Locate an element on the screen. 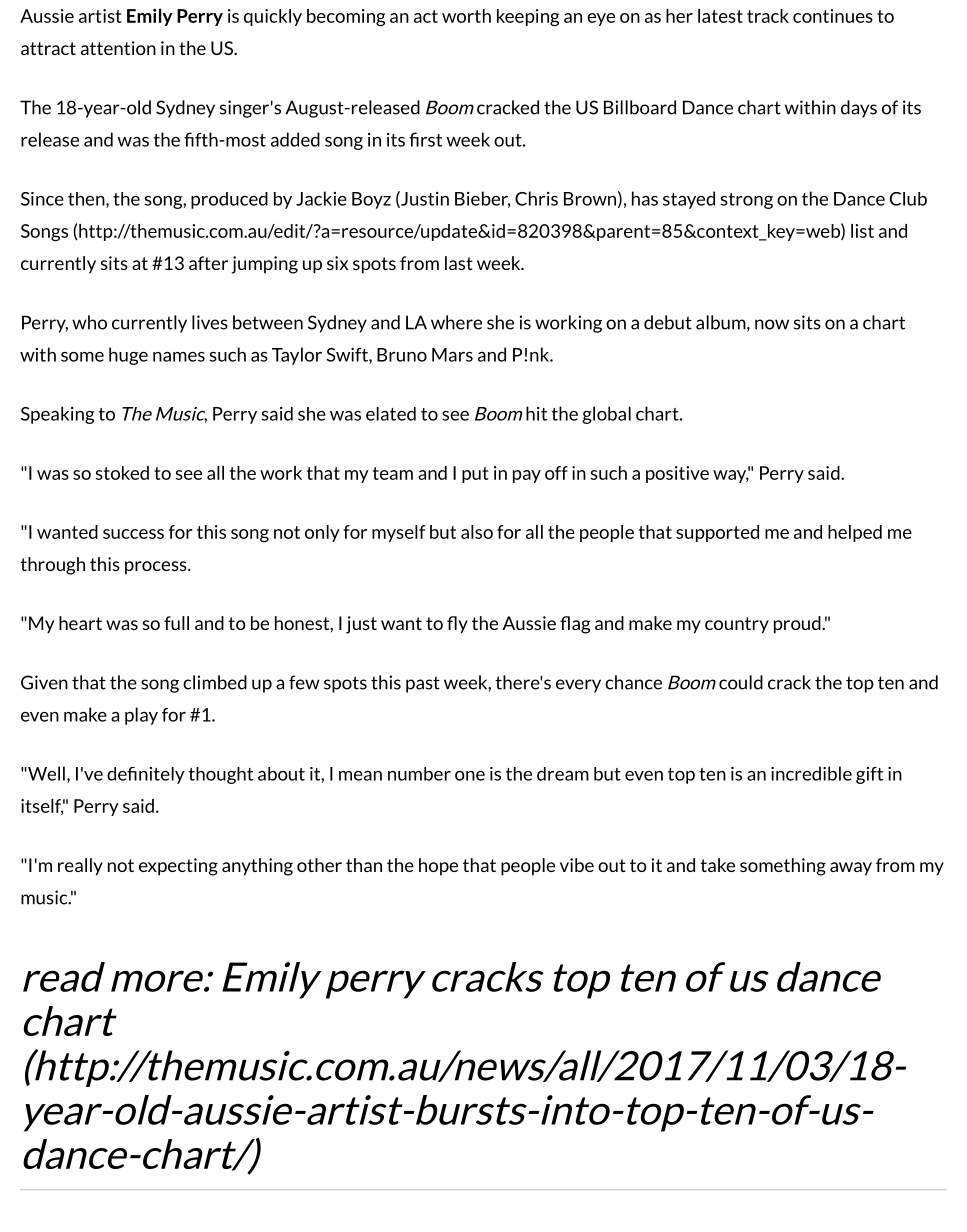 The height and width of the screenshot is (1232, 967). worth is located at coordinates (466, 16).
